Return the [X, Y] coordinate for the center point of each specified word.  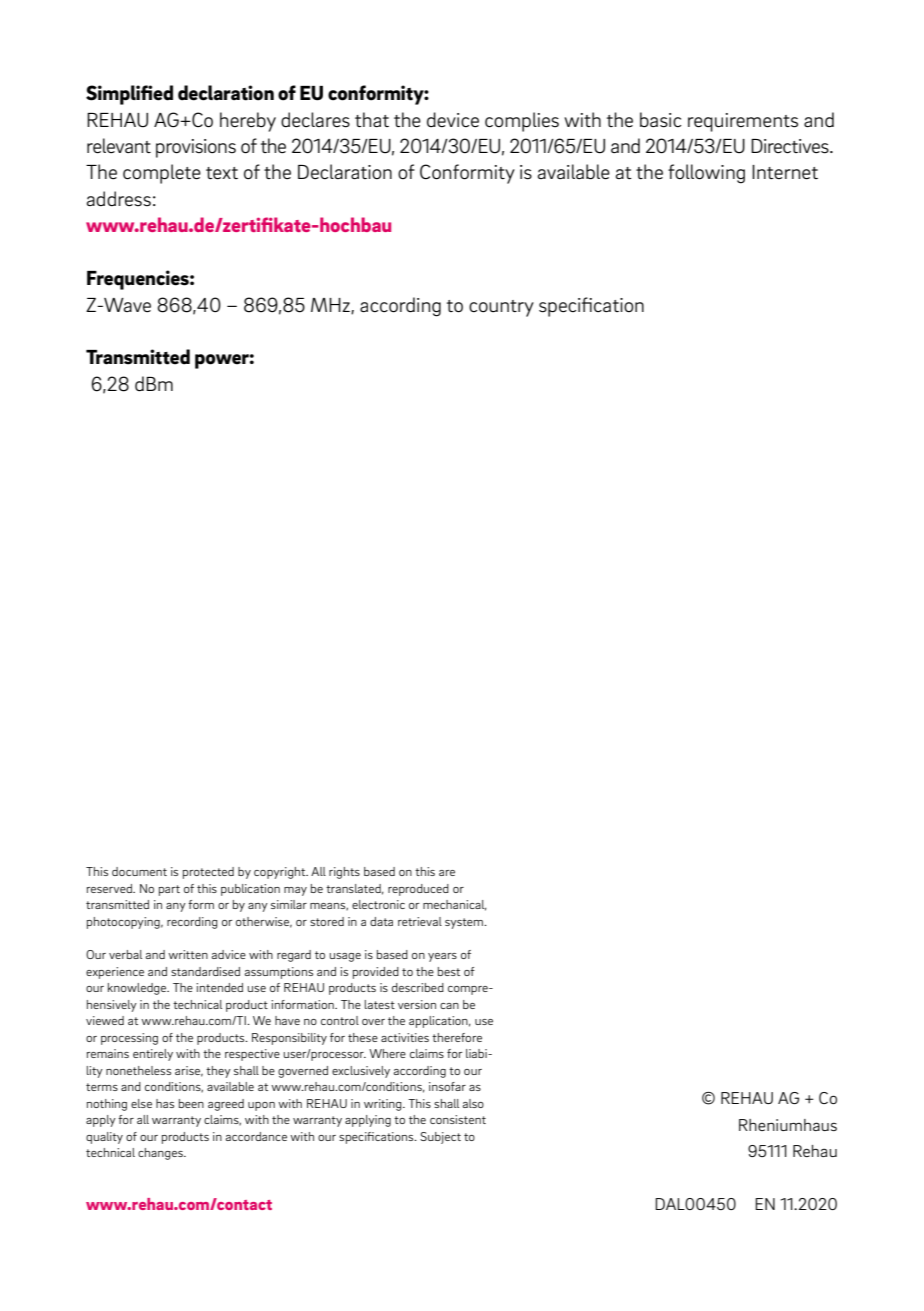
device [453, 119]
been [191, 1103]
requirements [743, 122]
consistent [458, 1119]
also [473, 1103]
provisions [196, 148]
